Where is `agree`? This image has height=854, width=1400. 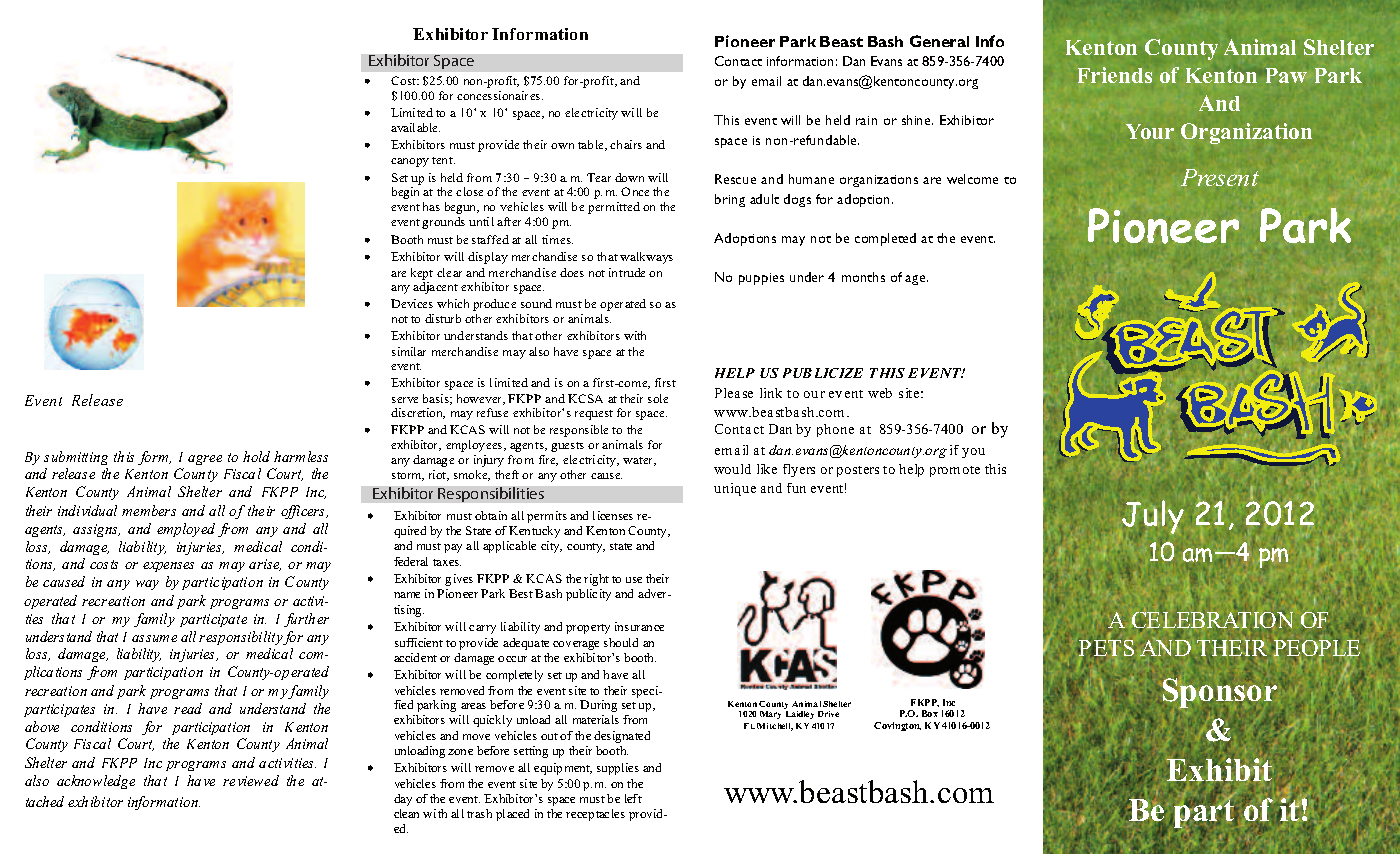
agree is located at coordinates (205, 460).
